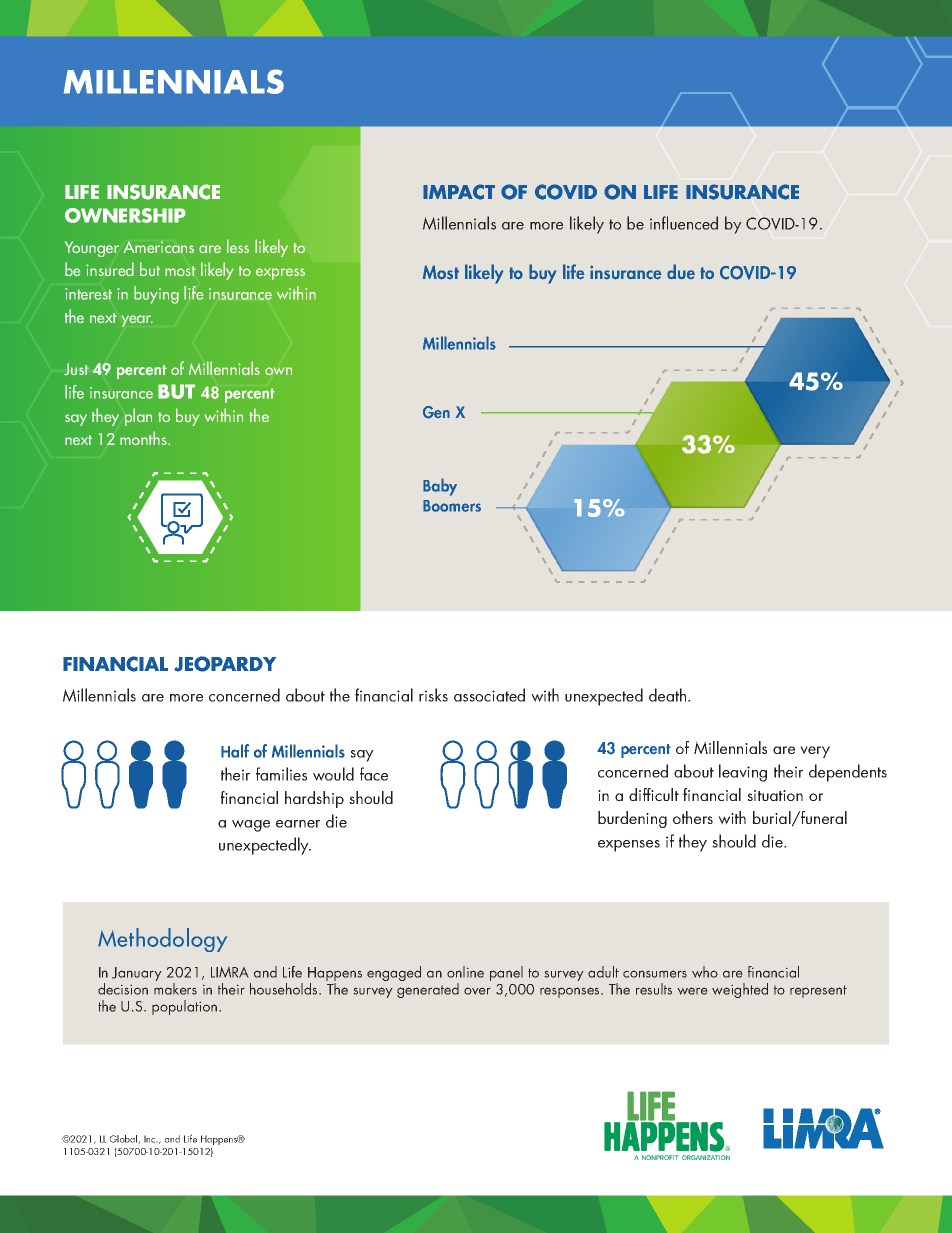 Image resolution: width=952 pixels, height=1233 pixels. What do you see at coordinates (440, 487) in the screenshot?
I see `Baby` at bounding box center [440, 487].
